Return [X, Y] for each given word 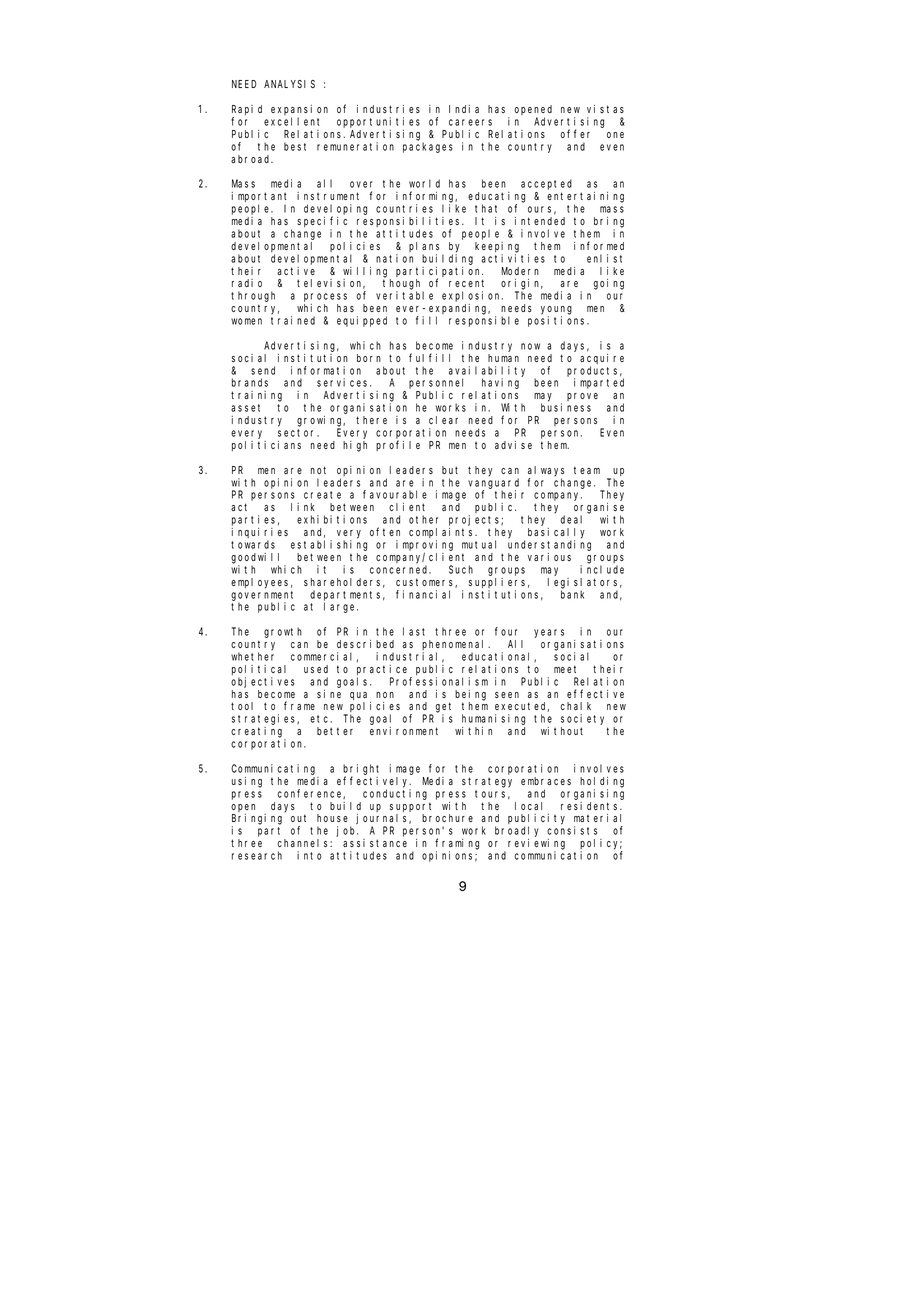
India [464, 109]
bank [572, 594]
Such [461, 569]
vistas [605, 109]
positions [558, 321]
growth [283, 632]
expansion [299, 111]
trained [293, 320]
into [309, 855]
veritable [404, 295]
